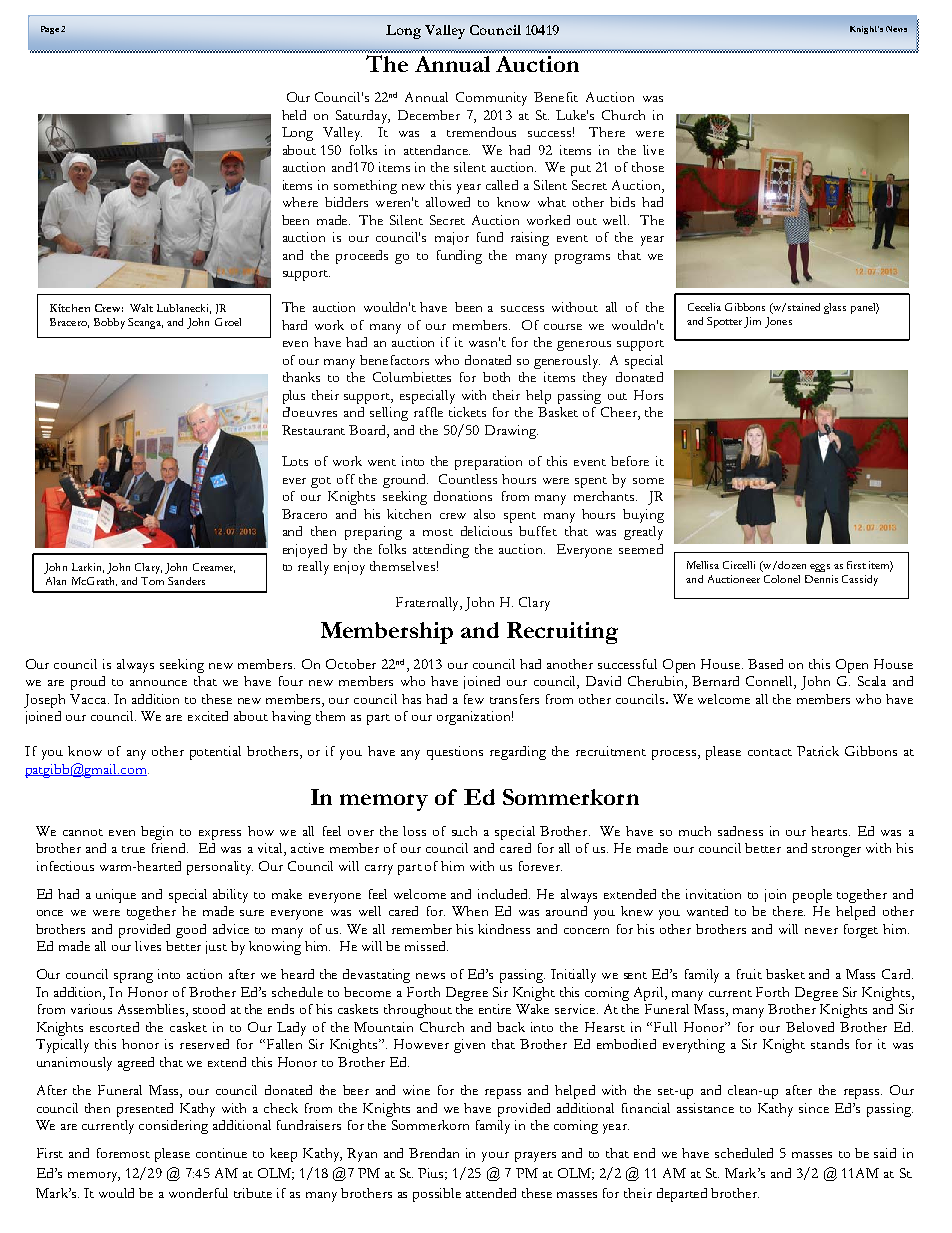 This screenshot has width=952, height=1233. Describe the element at coordinates (157, 833) in the screenshot. I see `begin` at that location.
